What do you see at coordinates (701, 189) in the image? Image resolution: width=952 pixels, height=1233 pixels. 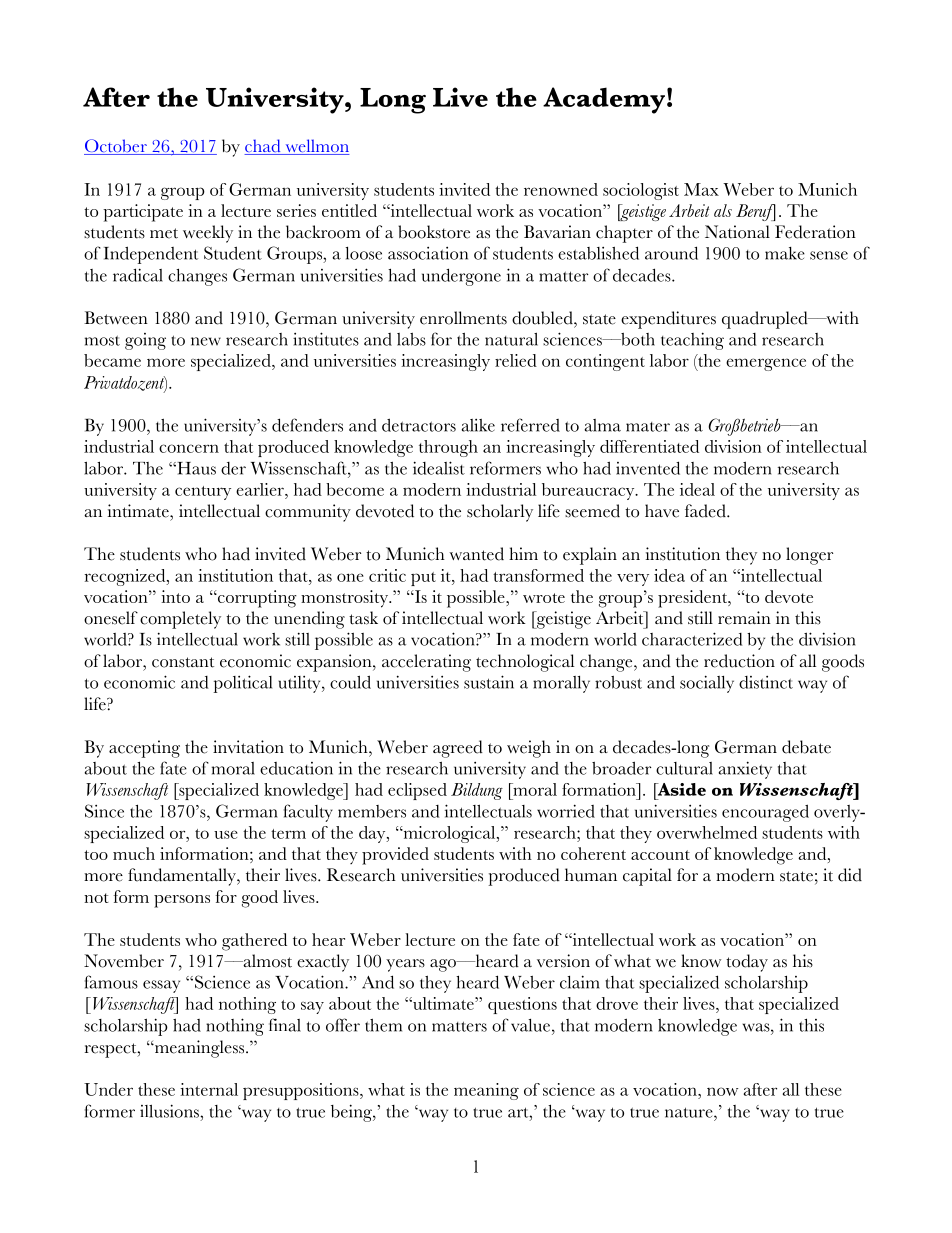 I see `Max` at bounding box center [701, 189].
